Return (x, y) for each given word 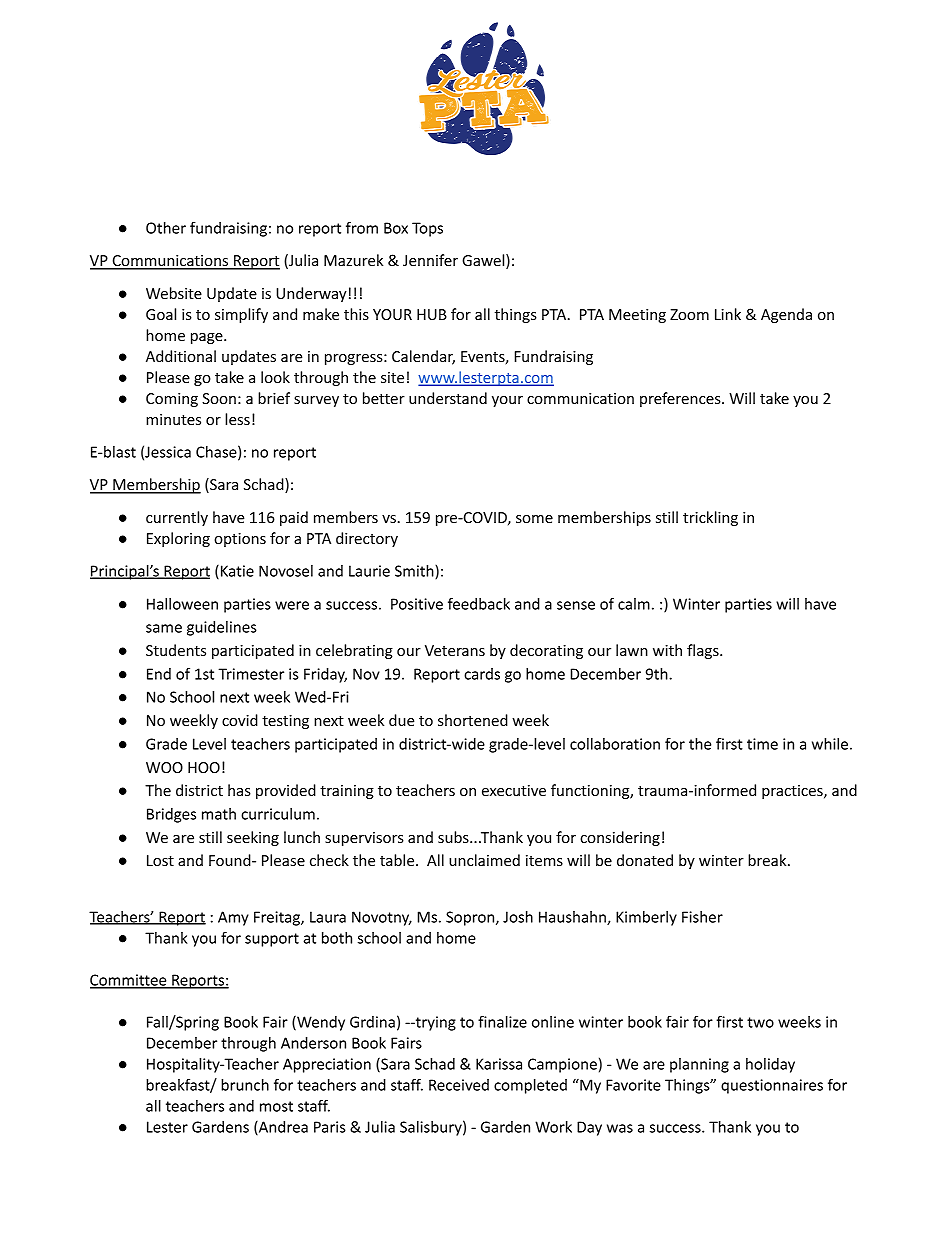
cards (482, 674)
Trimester (251, 674)
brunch (245, 1085)
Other (166, 228)
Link (728, 314)
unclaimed (484, 860)
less (237, 419)
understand (448, 398)
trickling (710, 518)
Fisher (702, 917)
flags (704, 651)
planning (699, 1065)
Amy (233, 918)
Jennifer (430, 260)
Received (459, 1085)
